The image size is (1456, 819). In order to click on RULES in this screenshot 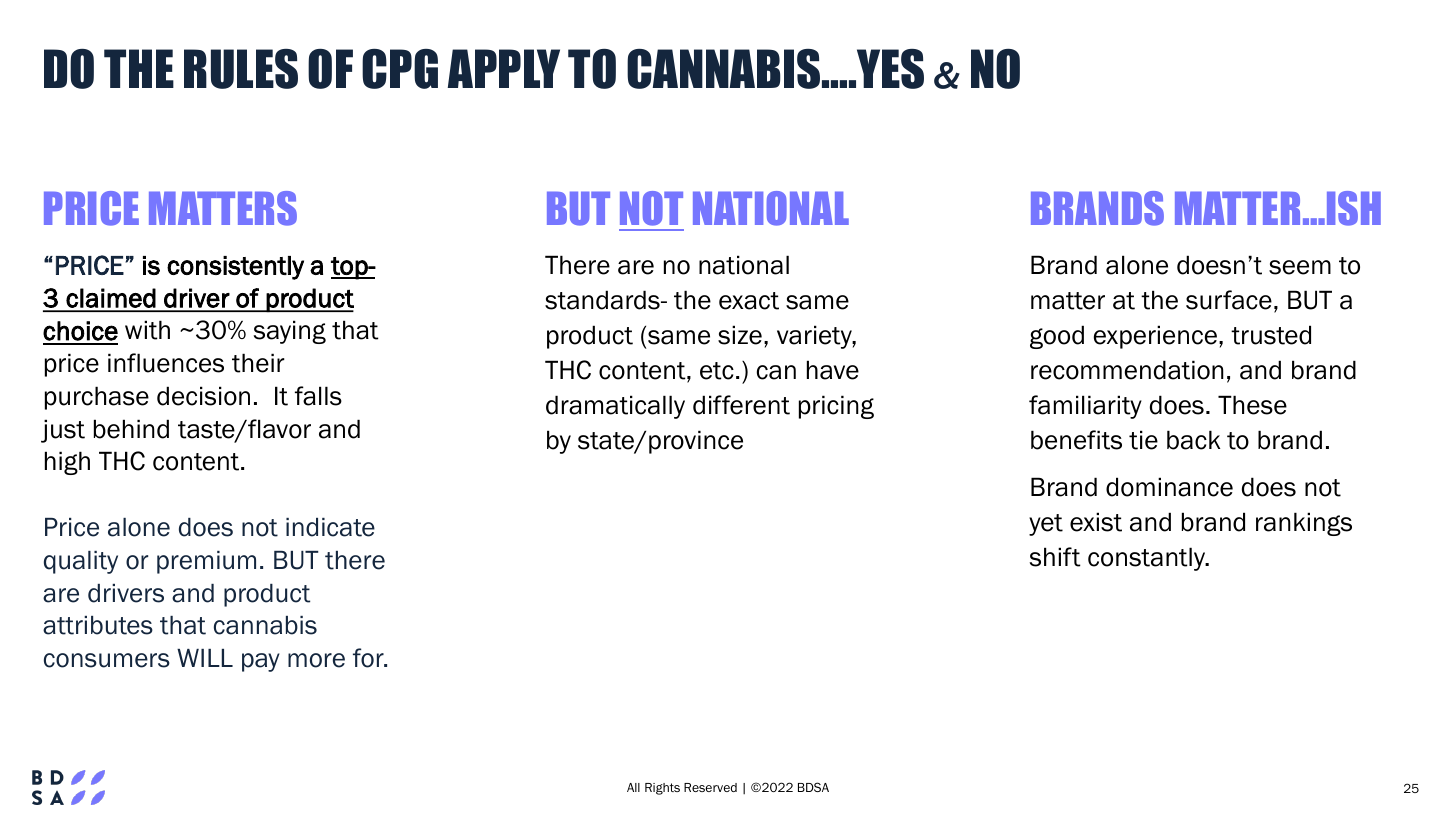, I will do `click(241, 69)`.
